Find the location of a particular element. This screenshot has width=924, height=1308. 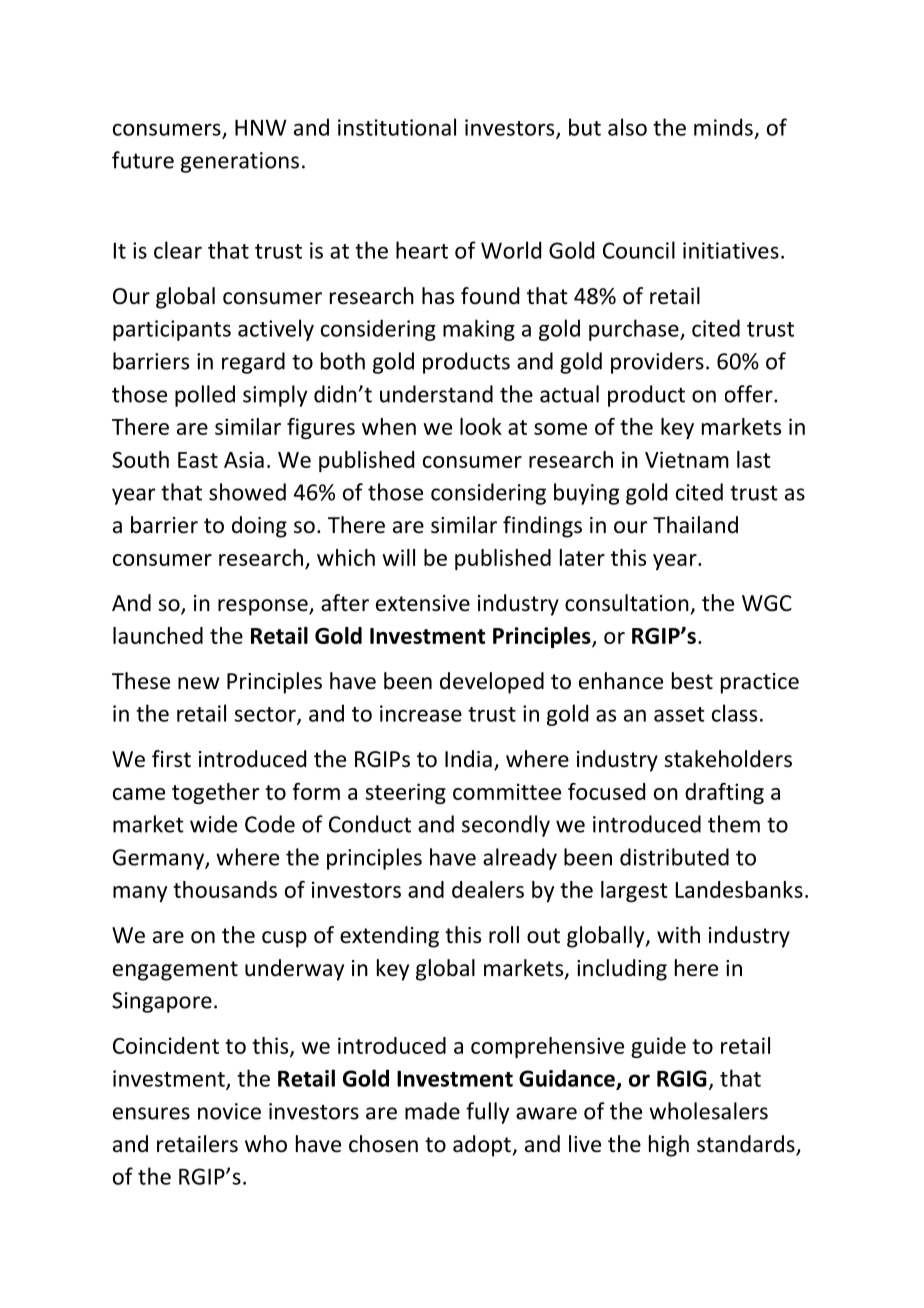

institutional is located at coordinates (397, 127).
